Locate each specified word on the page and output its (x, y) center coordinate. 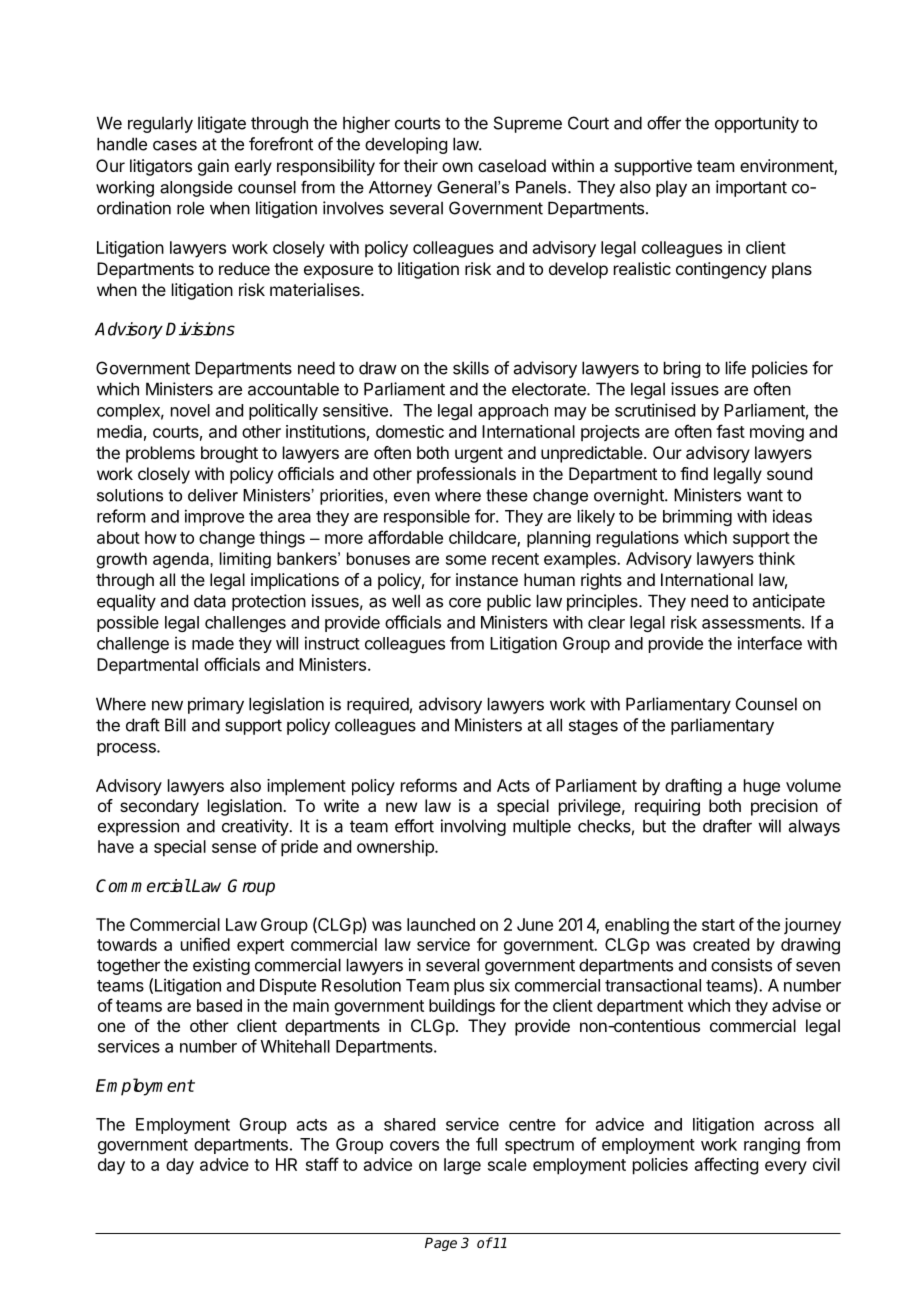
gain (213, 167)
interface (770, 643)
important (751, 188)
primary (216, 705)
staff (322, 1164)
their (421, 165)
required (378, 705)
